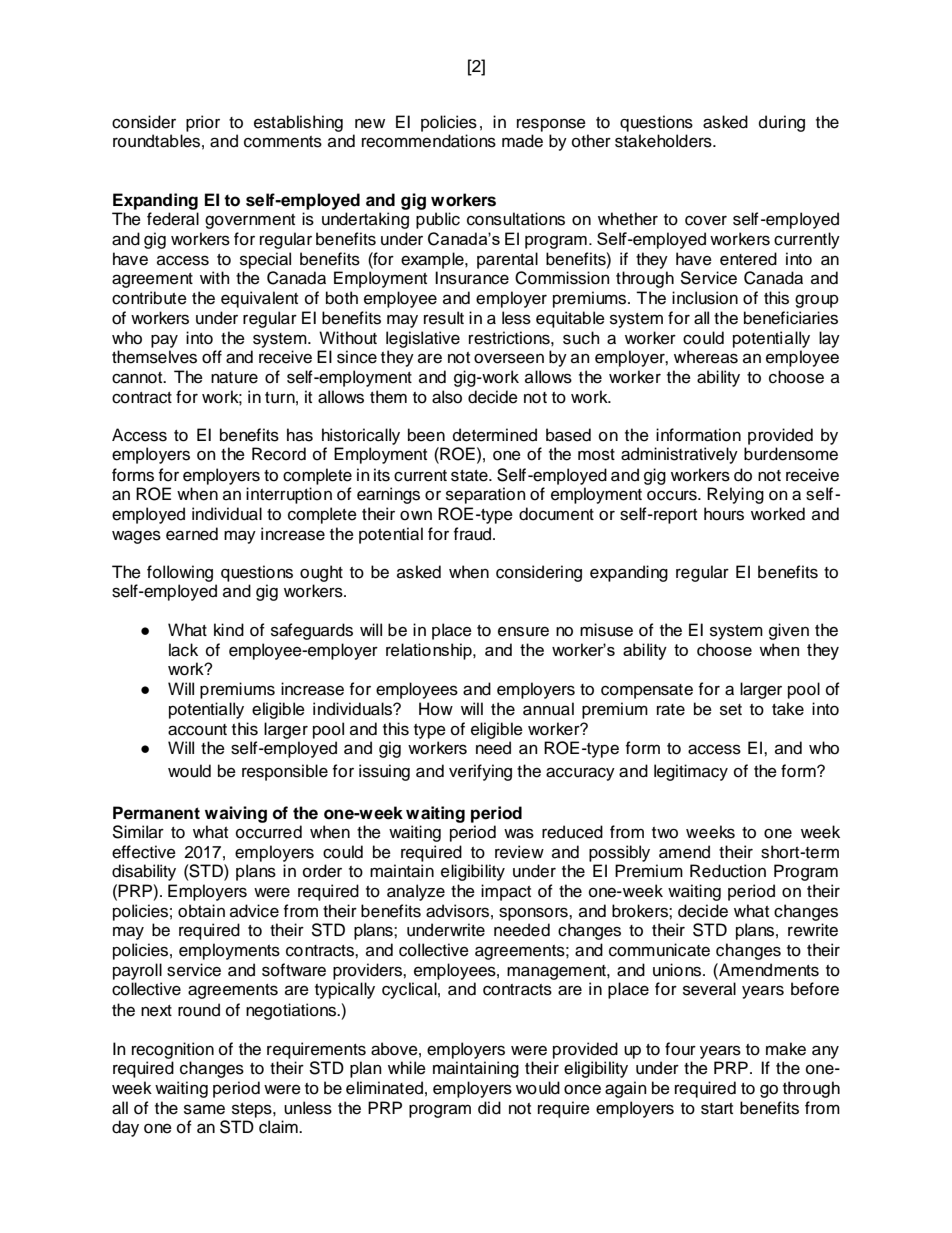  I want to click on during, so click(782, 123).
